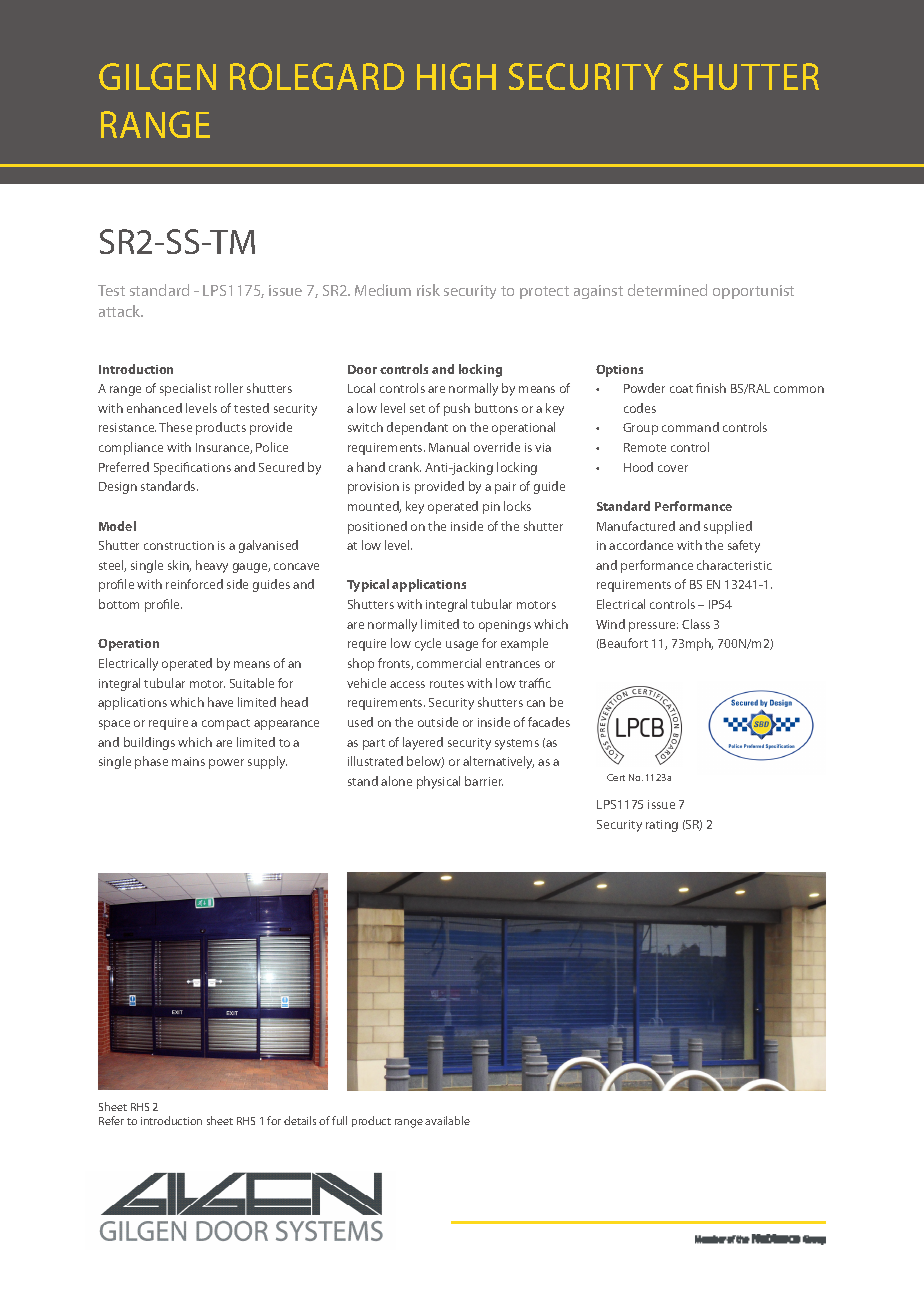 This page has width=924, height=1297. What do you see at coordinates (457, 409) in the page?
I see `push` at bounding box center [457, 409].
